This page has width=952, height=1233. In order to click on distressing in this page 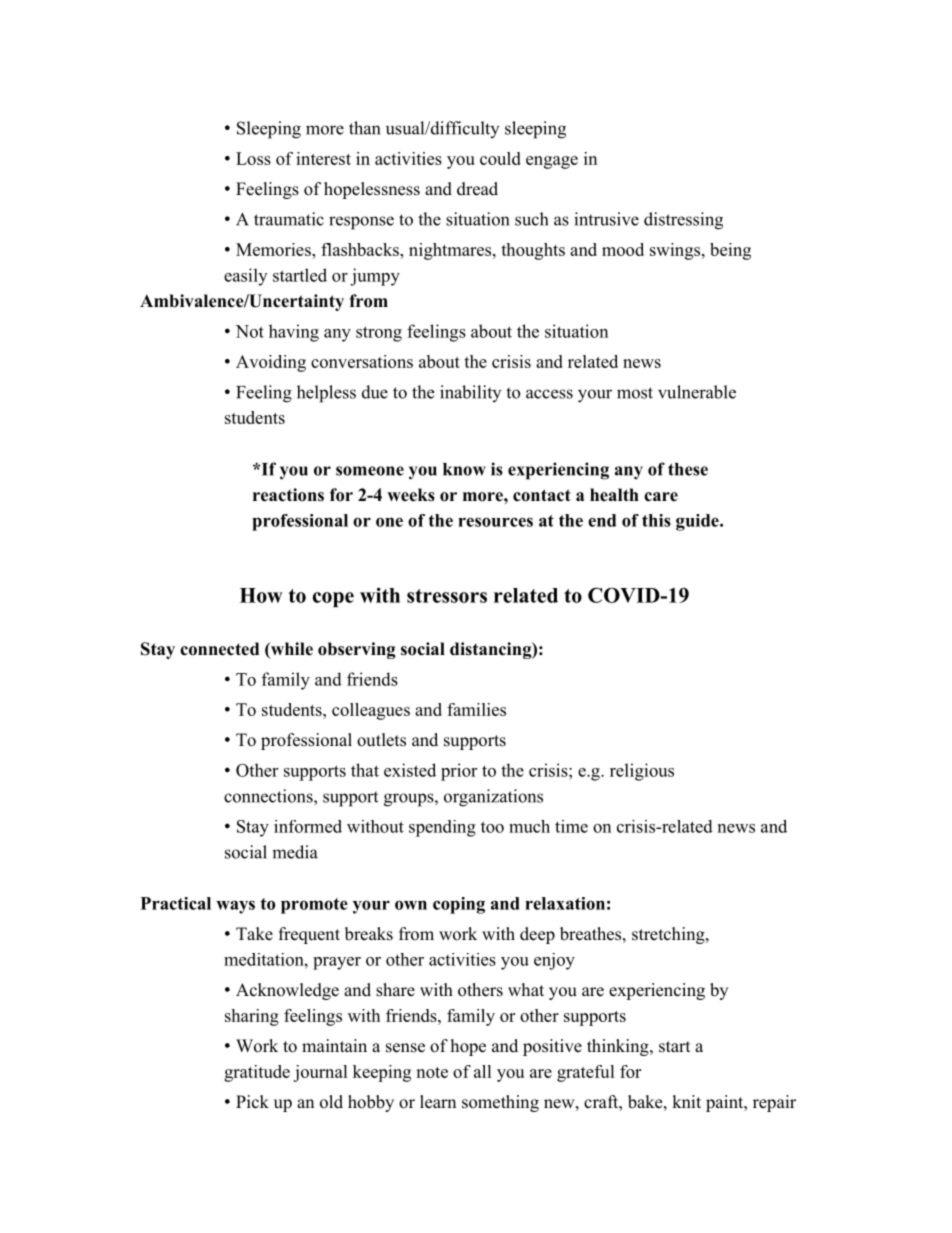, I will do `click(683, 221)`.
